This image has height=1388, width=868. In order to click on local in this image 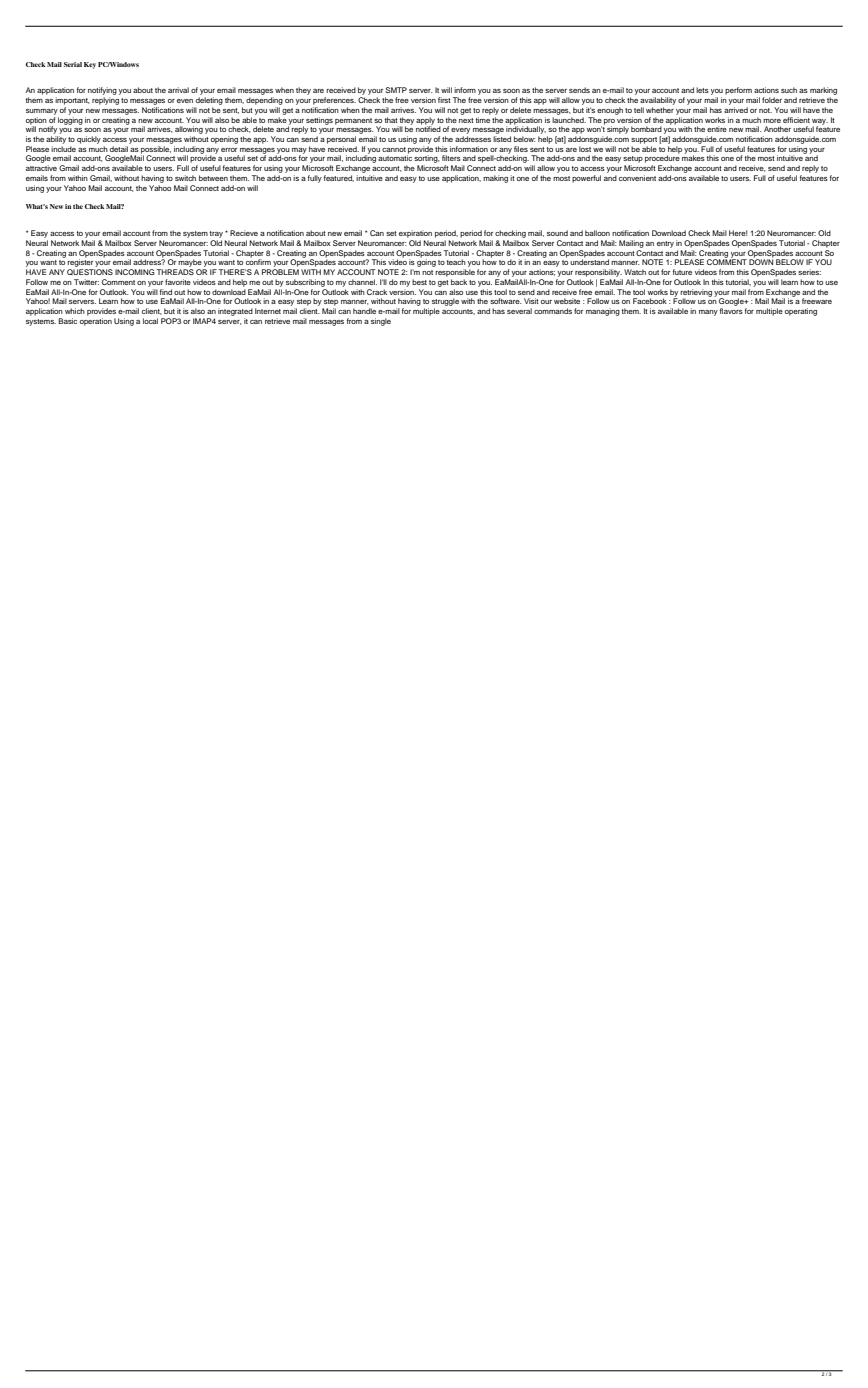, I will do `click(150, 321)`.
